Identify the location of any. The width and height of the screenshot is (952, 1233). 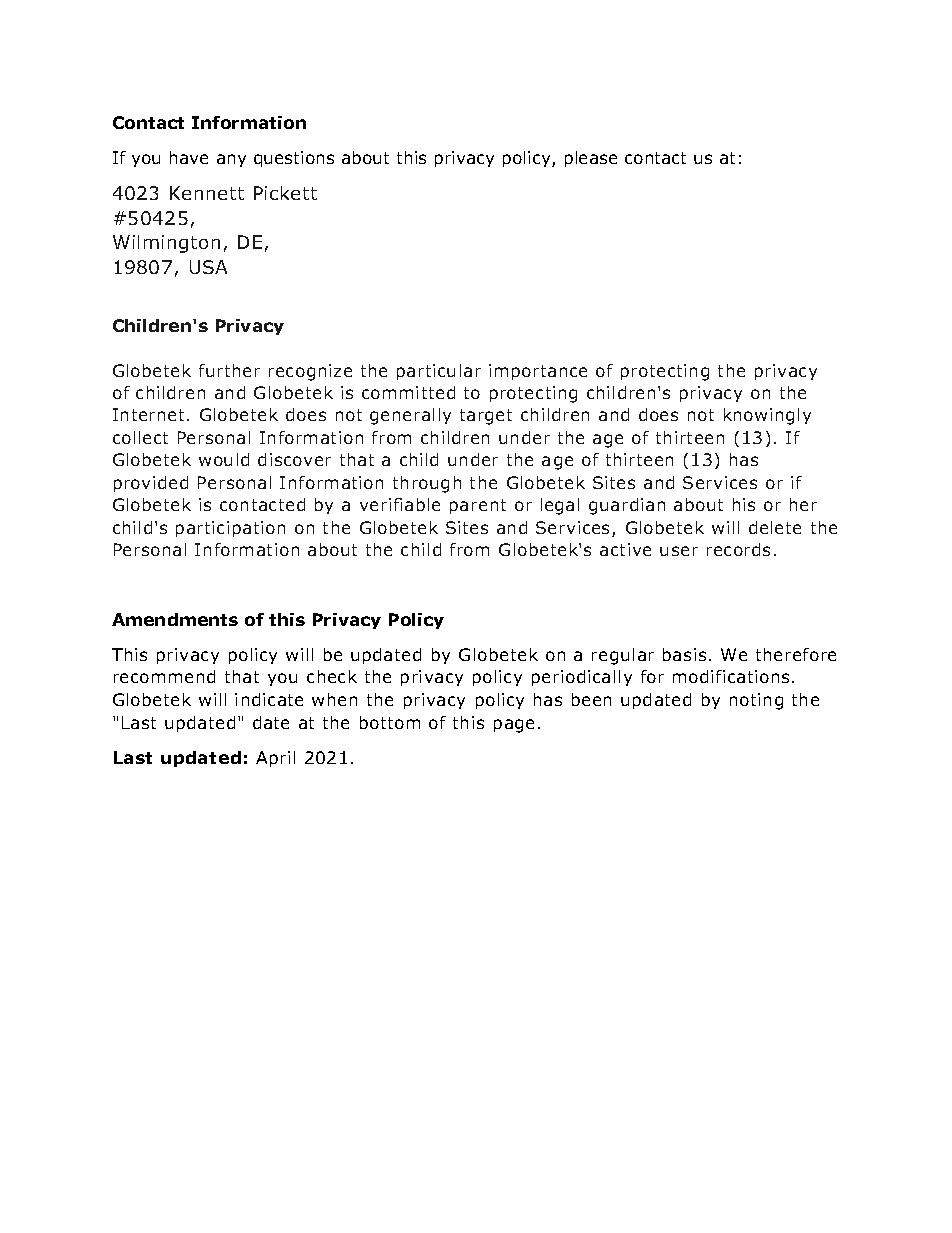
(231, 160).
